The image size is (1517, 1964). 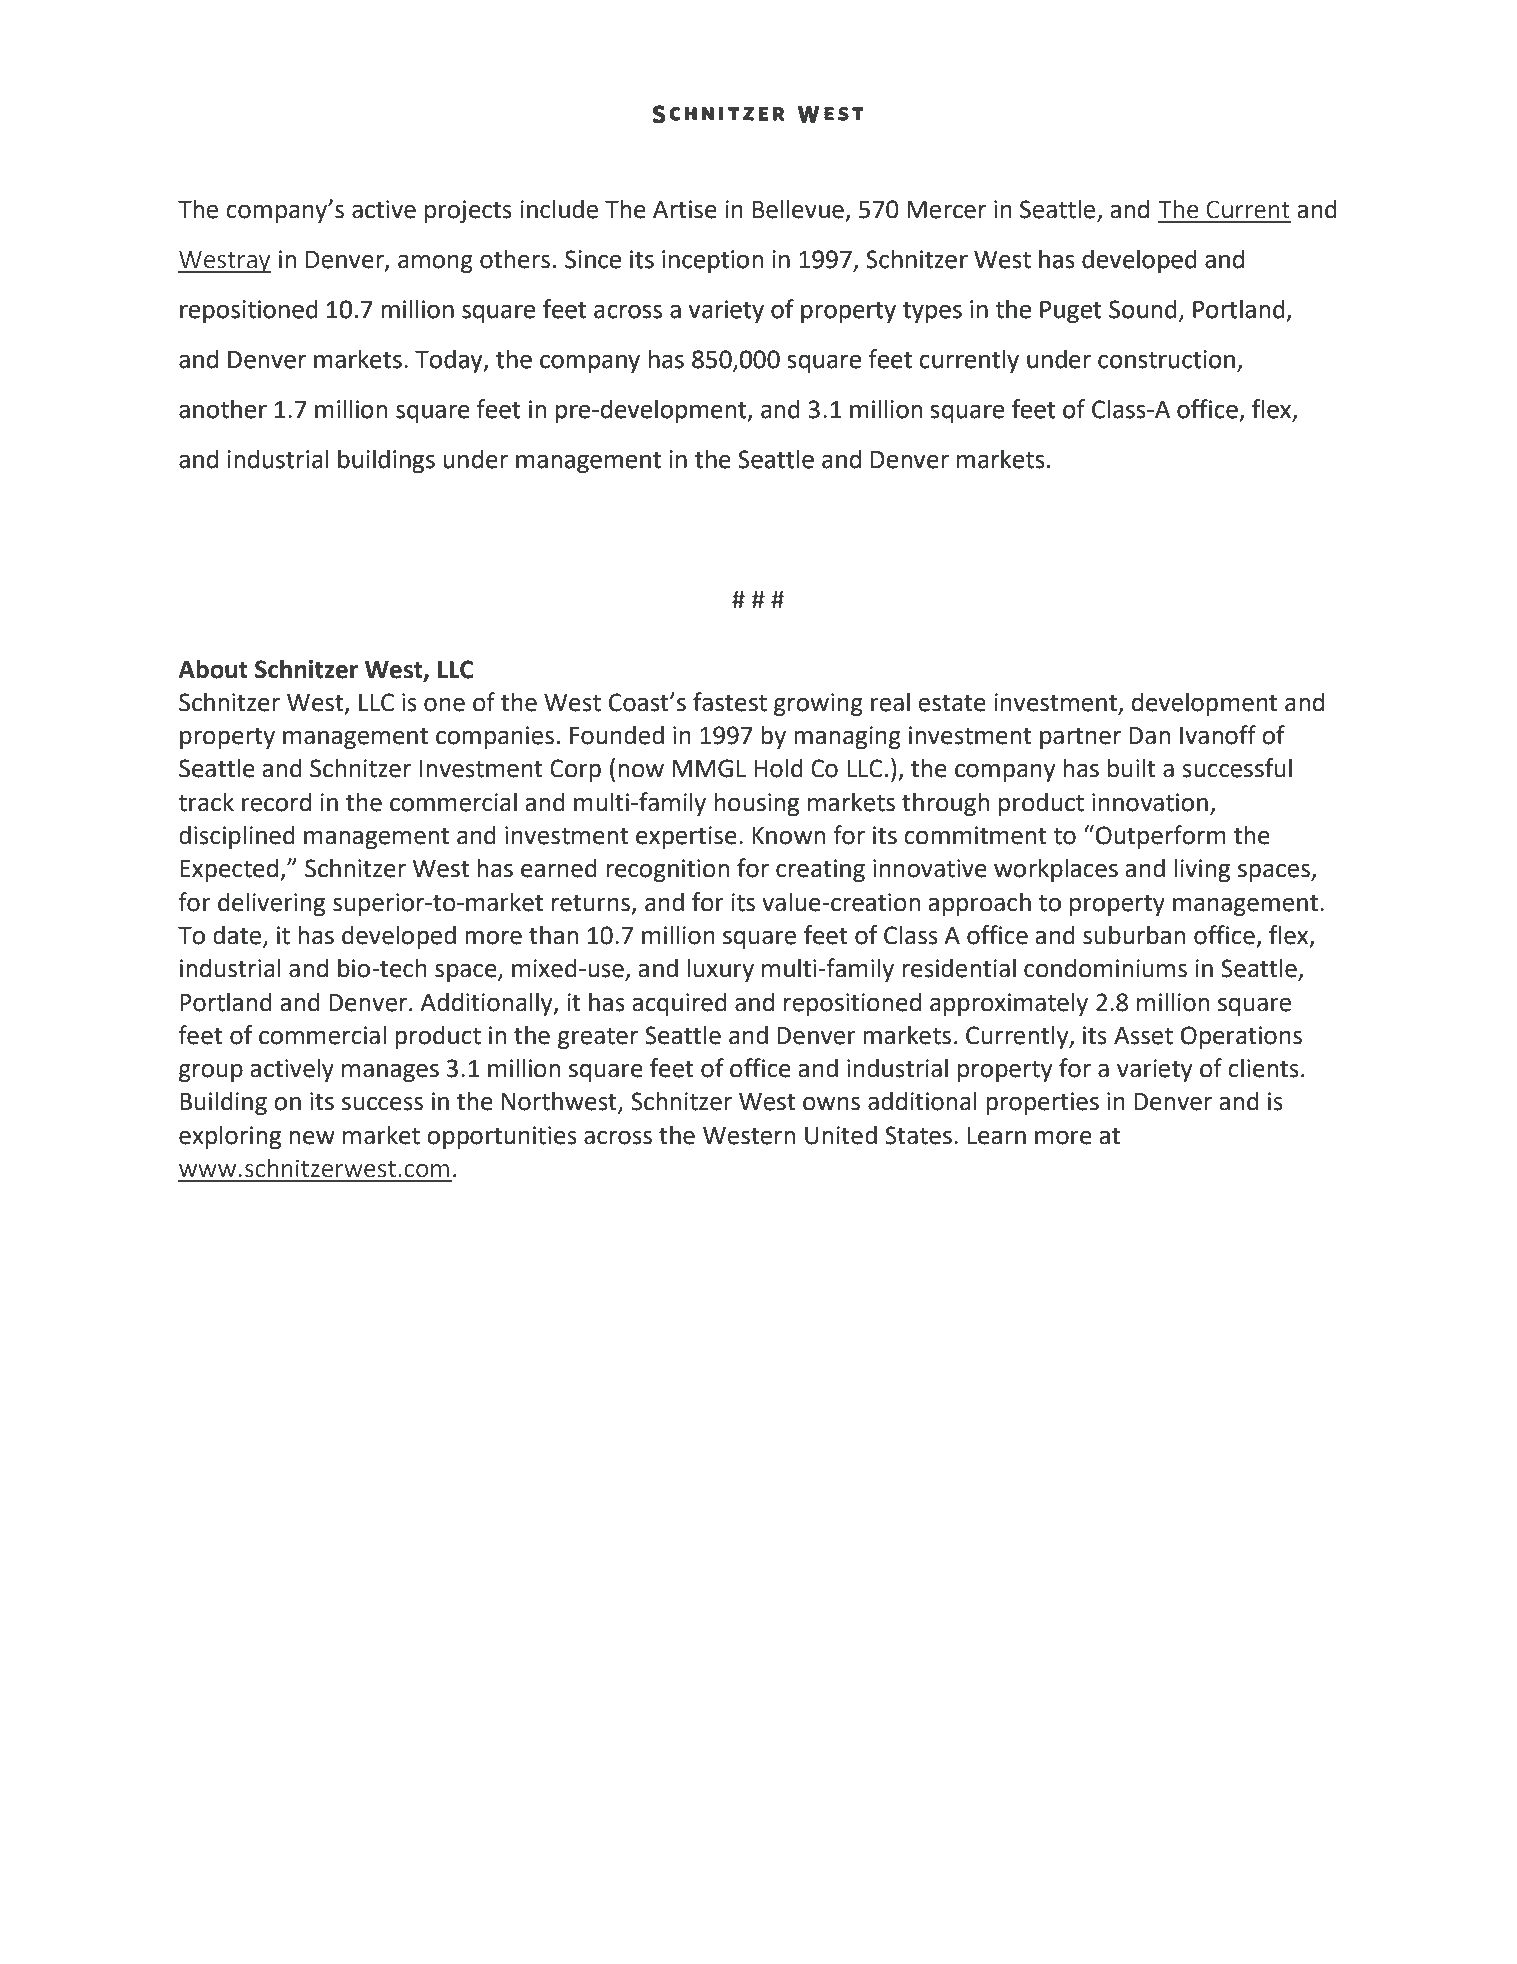 What do you see at coordinates (223, 409) in the page?
I see `another` at bounding box center [223, 409].
